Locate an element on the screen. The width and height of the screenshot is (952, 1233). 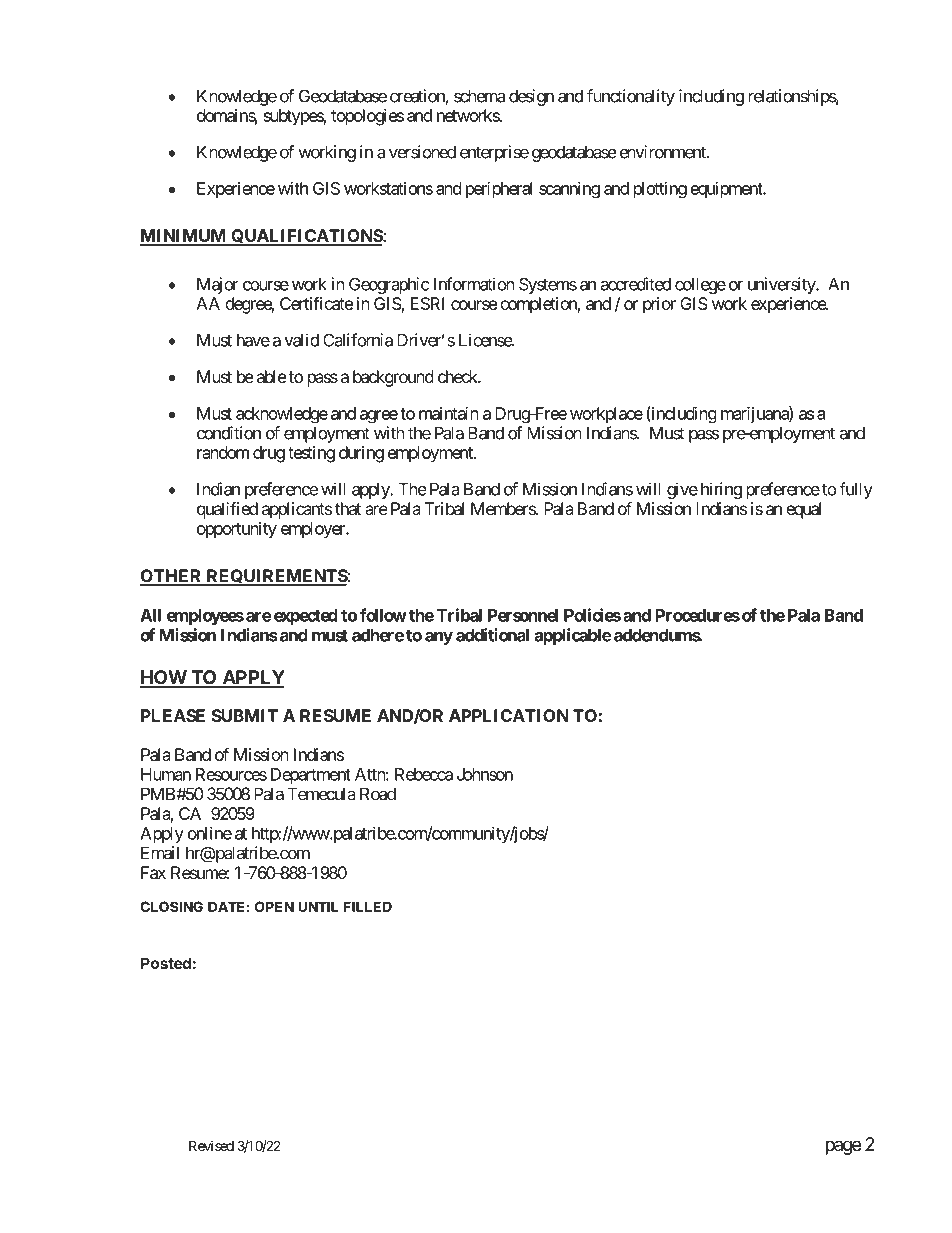
enterprise is located at coordinates (494, 153).
